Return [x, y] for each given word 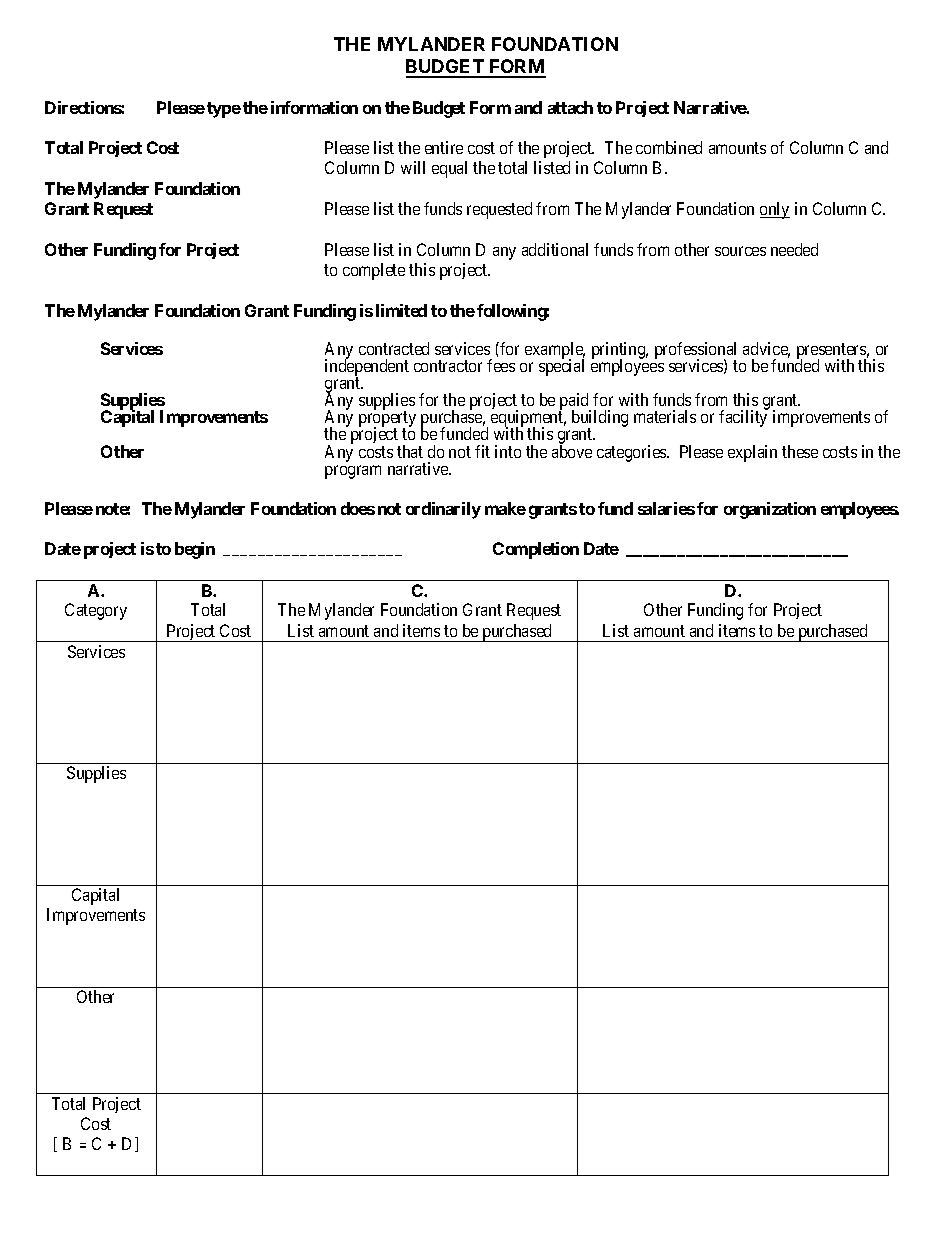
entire [444, 147]
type [224, 110]
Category [96, 611]
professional [695, 351]
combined [669, 147]
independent [367, 368]
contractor [448, 366]
